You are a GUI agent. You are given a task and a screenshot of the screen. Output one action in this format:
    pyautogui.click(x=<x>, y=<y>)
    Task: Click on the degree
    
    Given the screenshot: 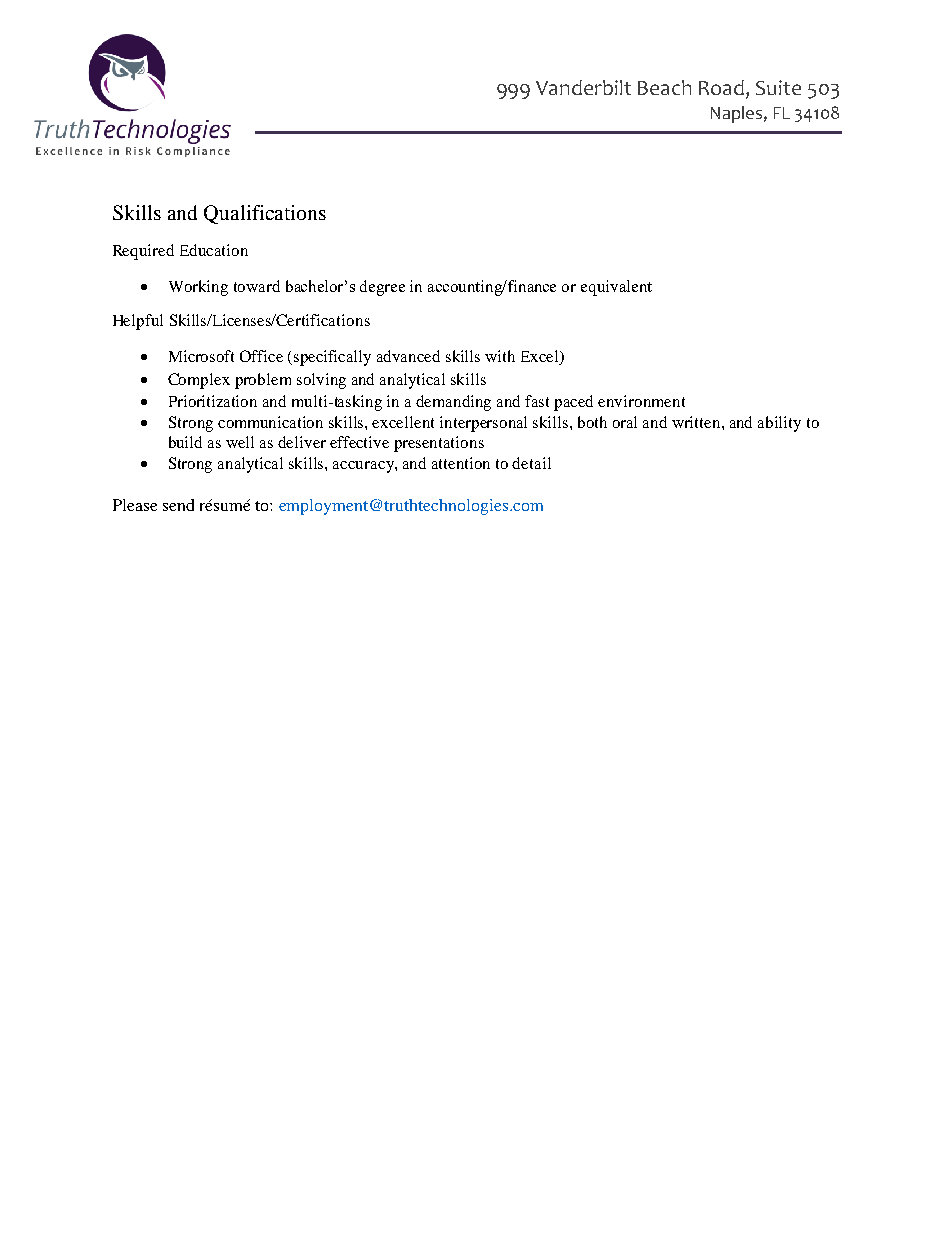 What is the action you would take?
    pyautogui.click(x=382, y=288)
